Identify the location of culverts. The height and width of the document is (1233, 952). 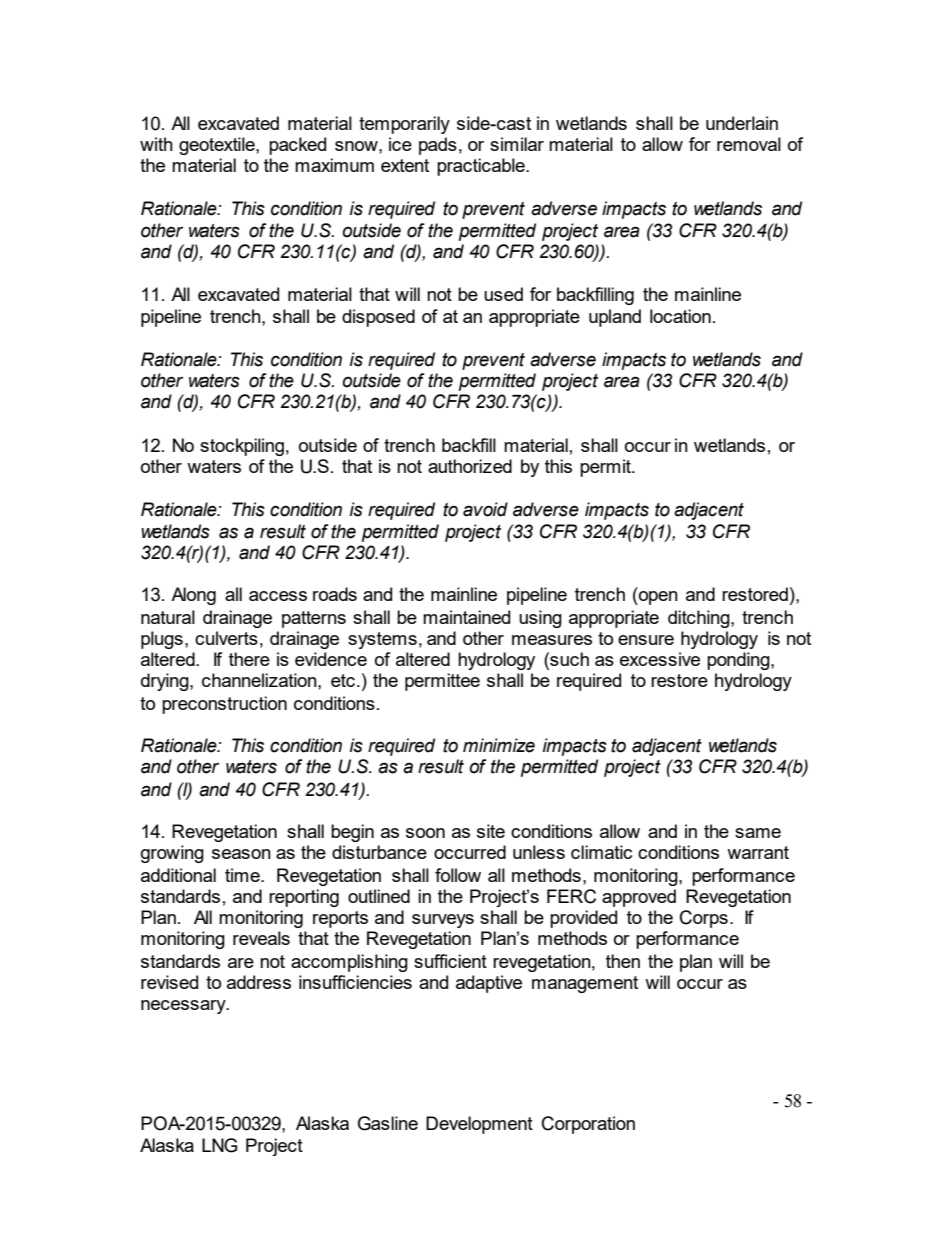
(226, 638).
